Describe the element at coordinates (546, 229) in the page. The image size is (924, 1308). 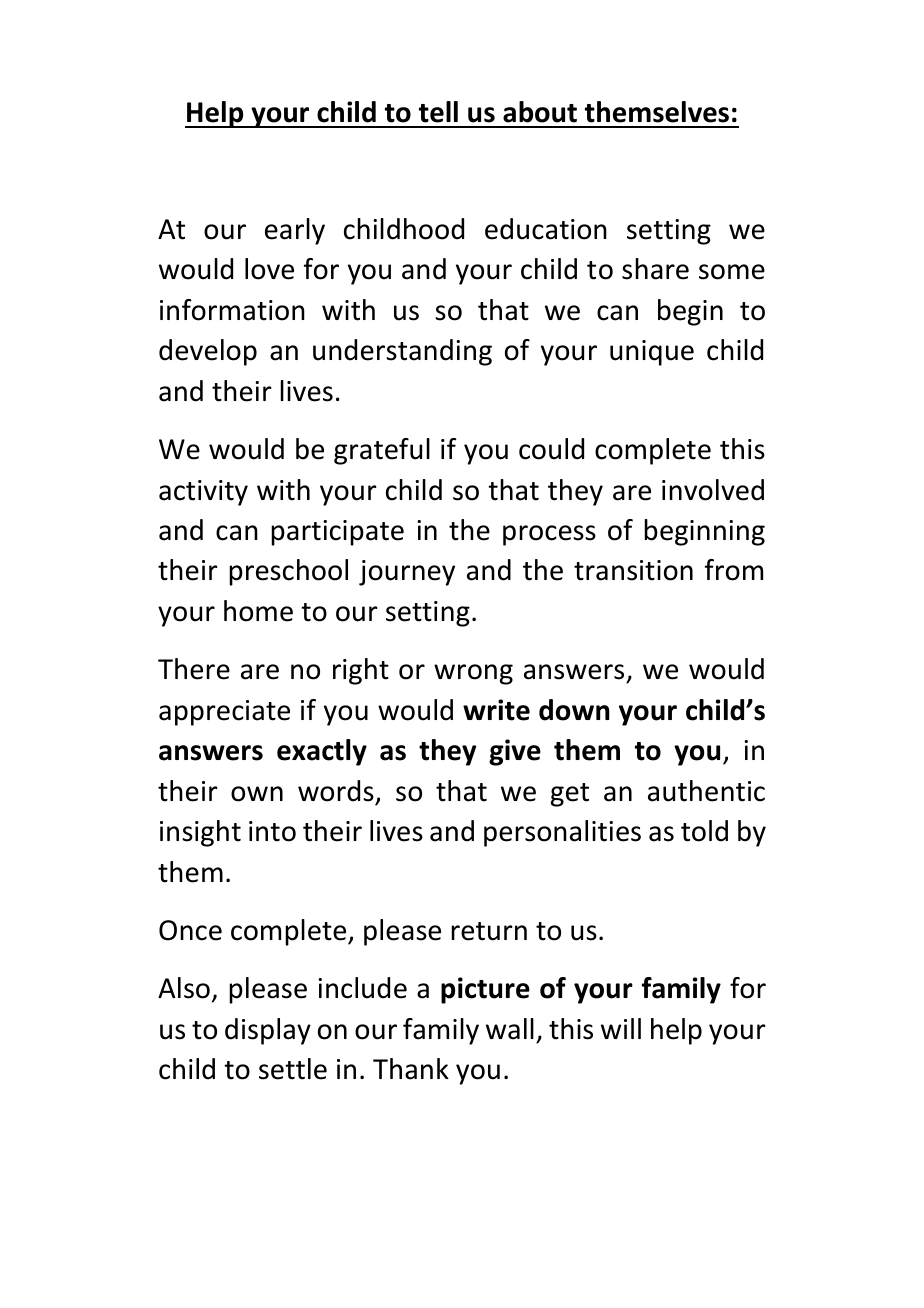
I see `education` at that location.
